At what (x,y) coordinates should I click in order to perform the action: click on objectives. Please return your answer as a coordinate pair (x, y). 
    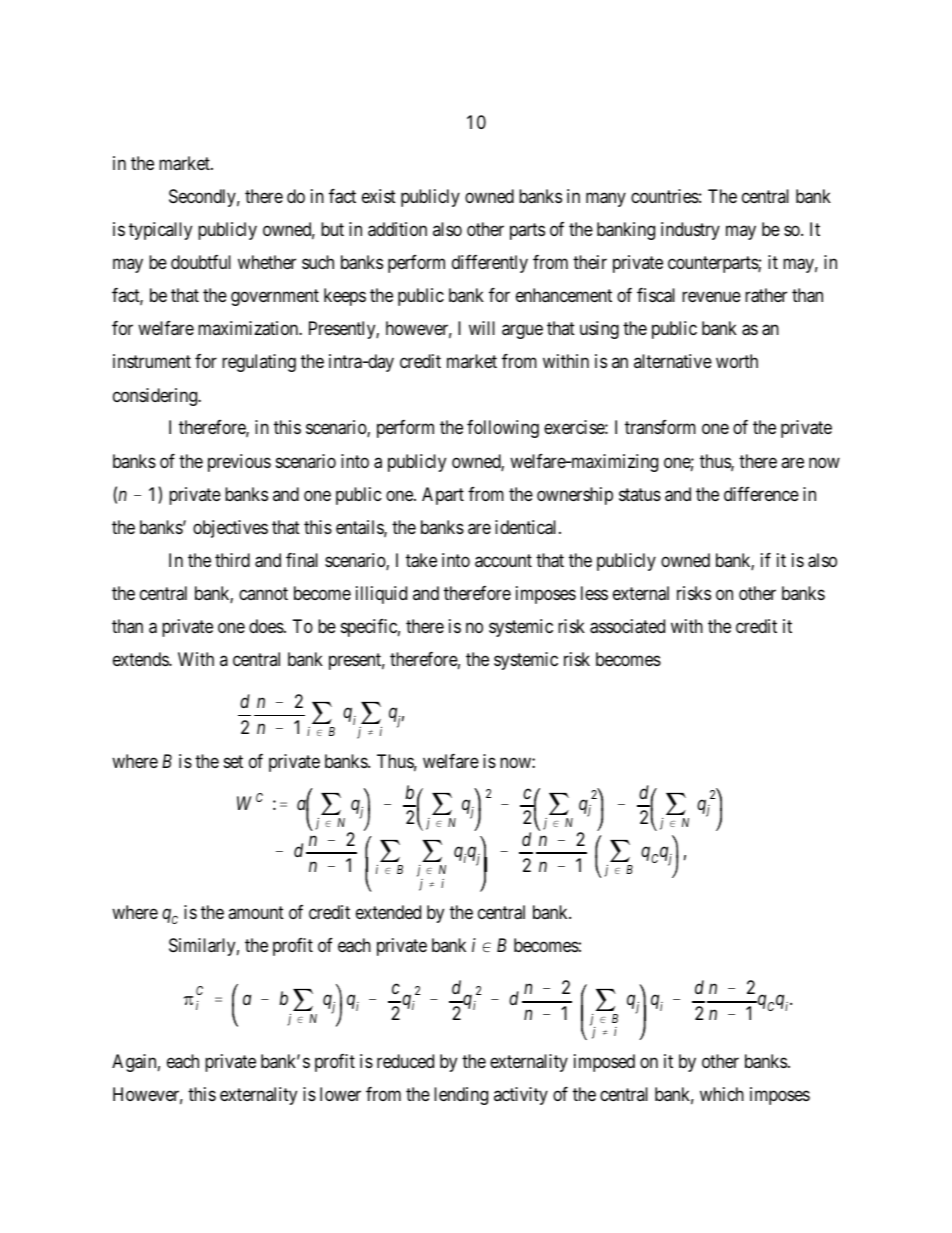
    Looking at the image, I should click on (230, 529).
